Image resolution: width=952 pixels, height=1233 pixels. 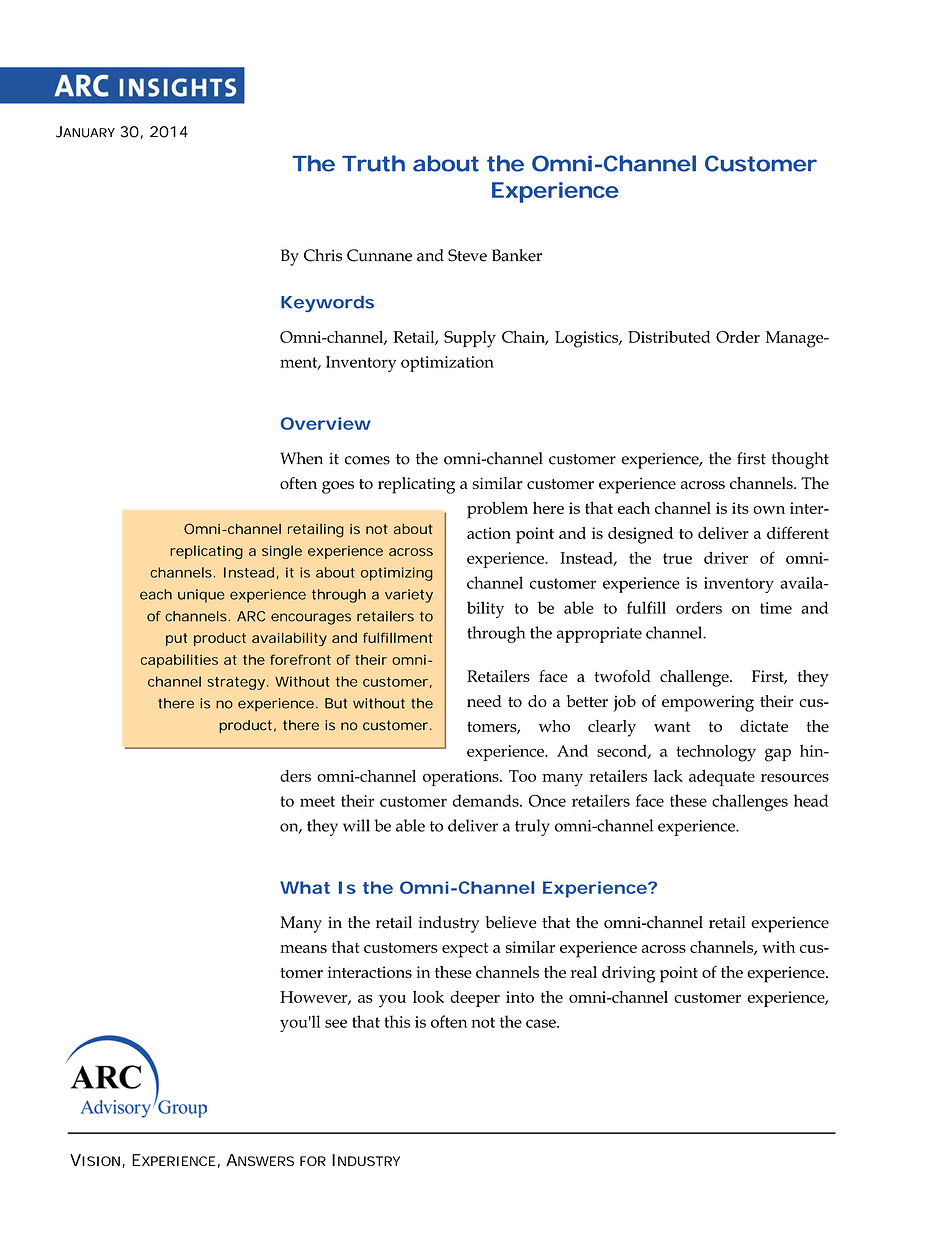 What do you see at coordinates (517, 255) in the document?
I see `Banker` at bounding box center [517, 255].
